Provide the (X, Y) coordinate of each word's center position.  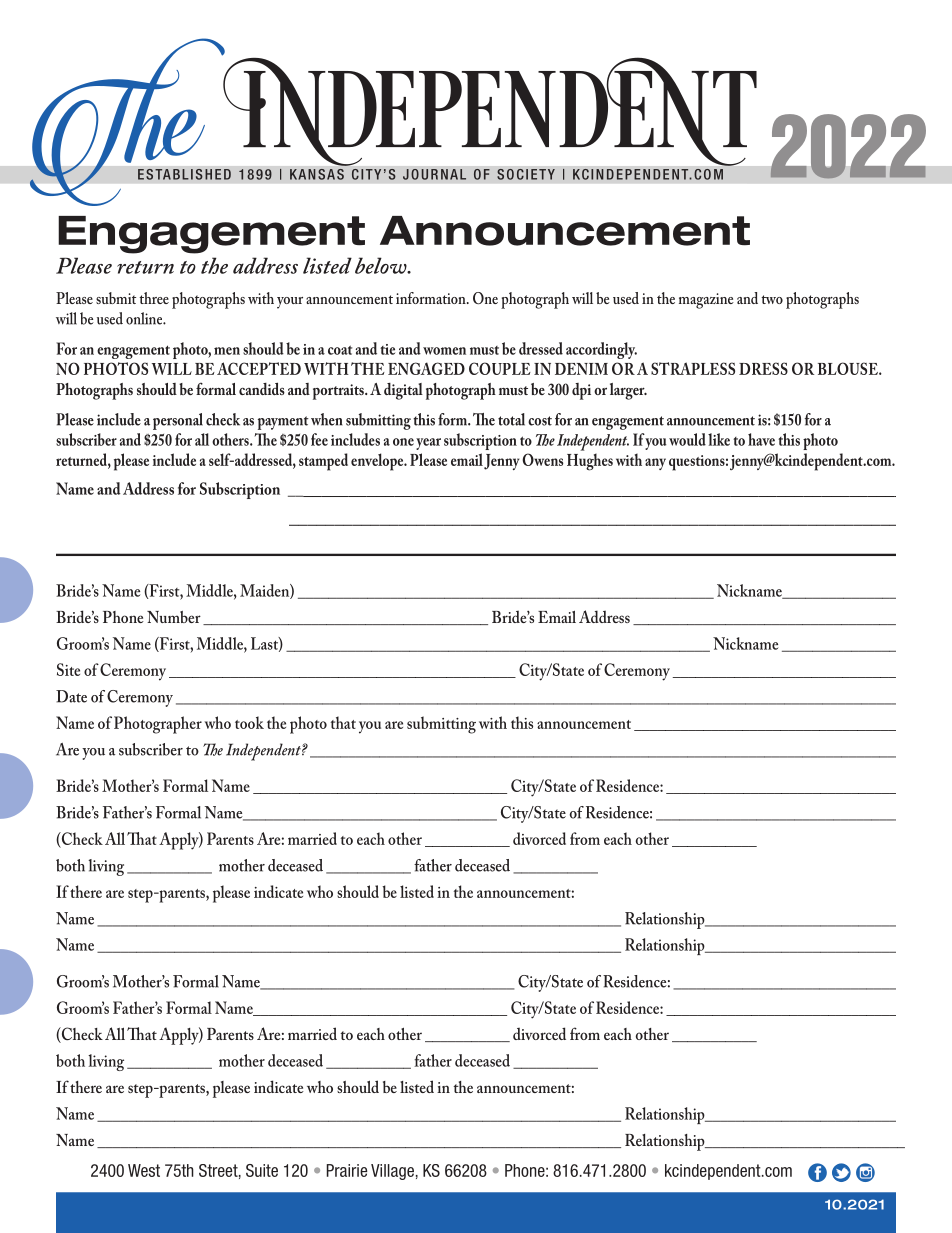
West (144, 1170)
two (772, 299)
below (382, 265)
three (154, 298)
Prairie (347, 1170)
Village (392, 1172)
